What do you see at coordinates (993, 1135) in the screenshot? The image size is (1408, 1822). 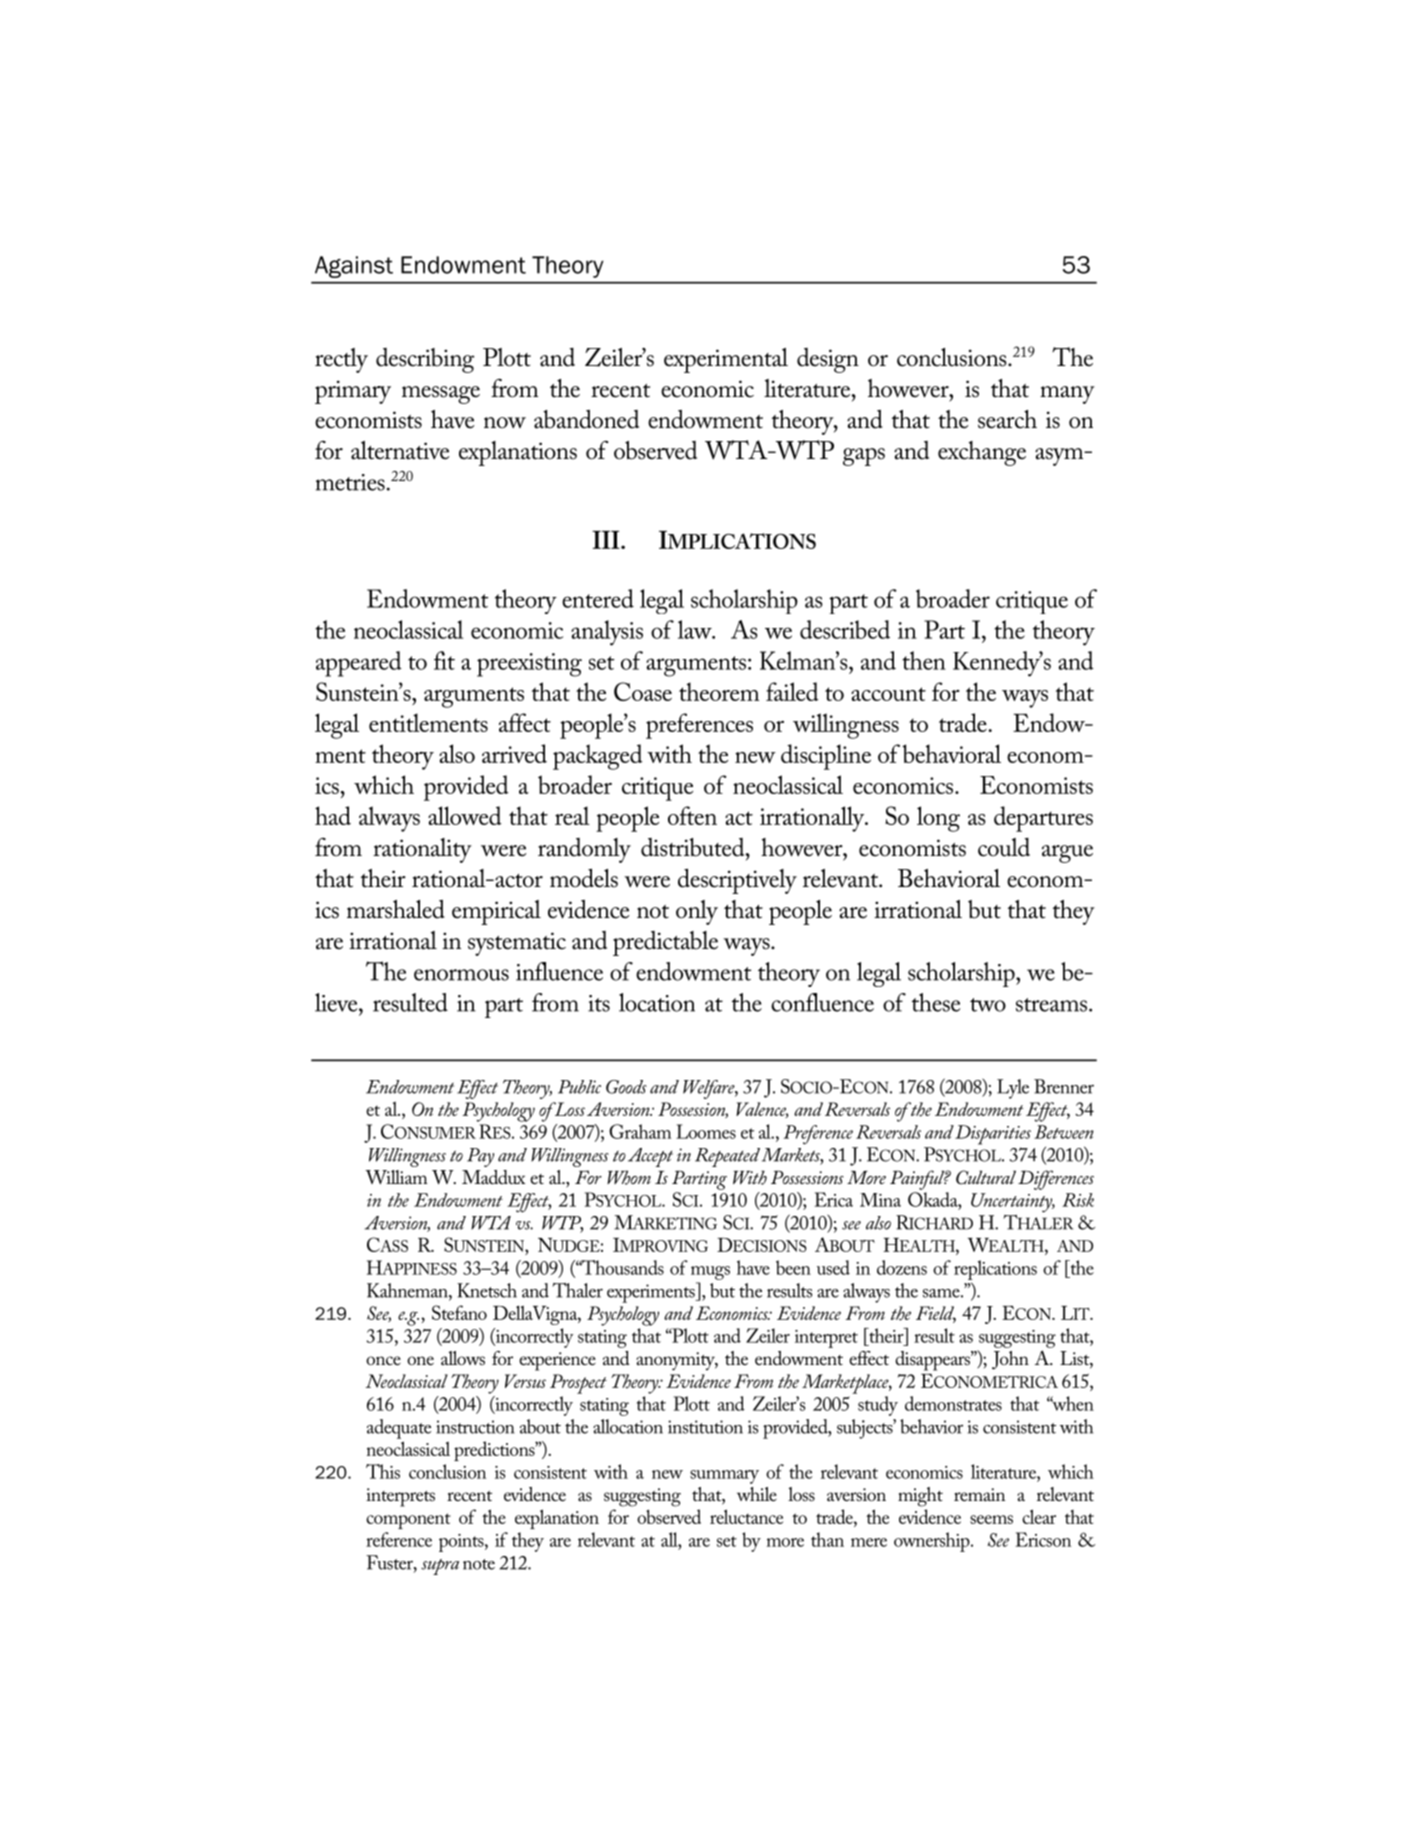 I see `Disparities` at bounding box center [993, 1135].
